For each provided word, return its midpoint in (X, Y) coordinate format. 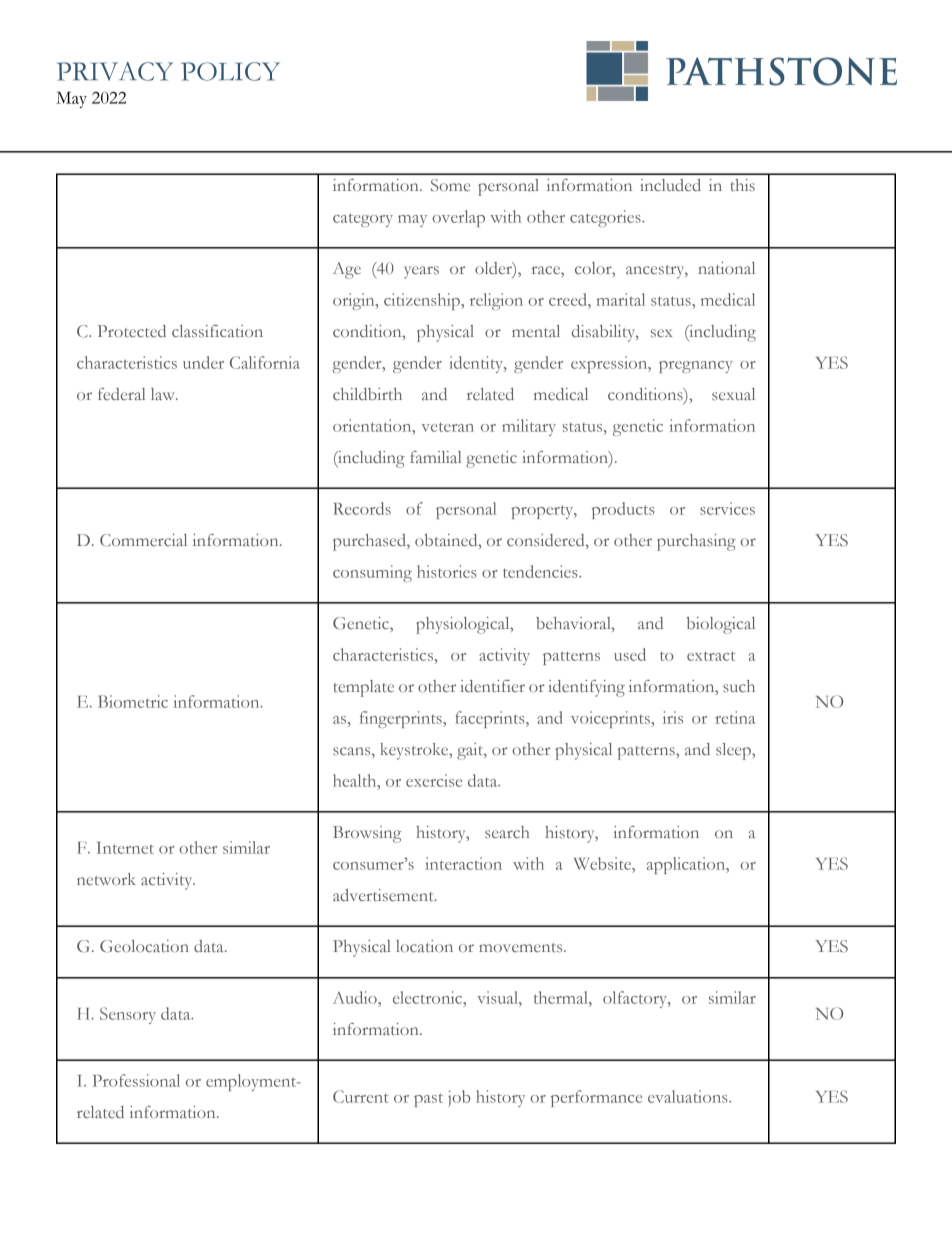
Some (450, 185)
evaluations (689, 1096)
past (428, 1100)
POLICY (230, 71)
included (670, 185)
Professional (136, 1080)
